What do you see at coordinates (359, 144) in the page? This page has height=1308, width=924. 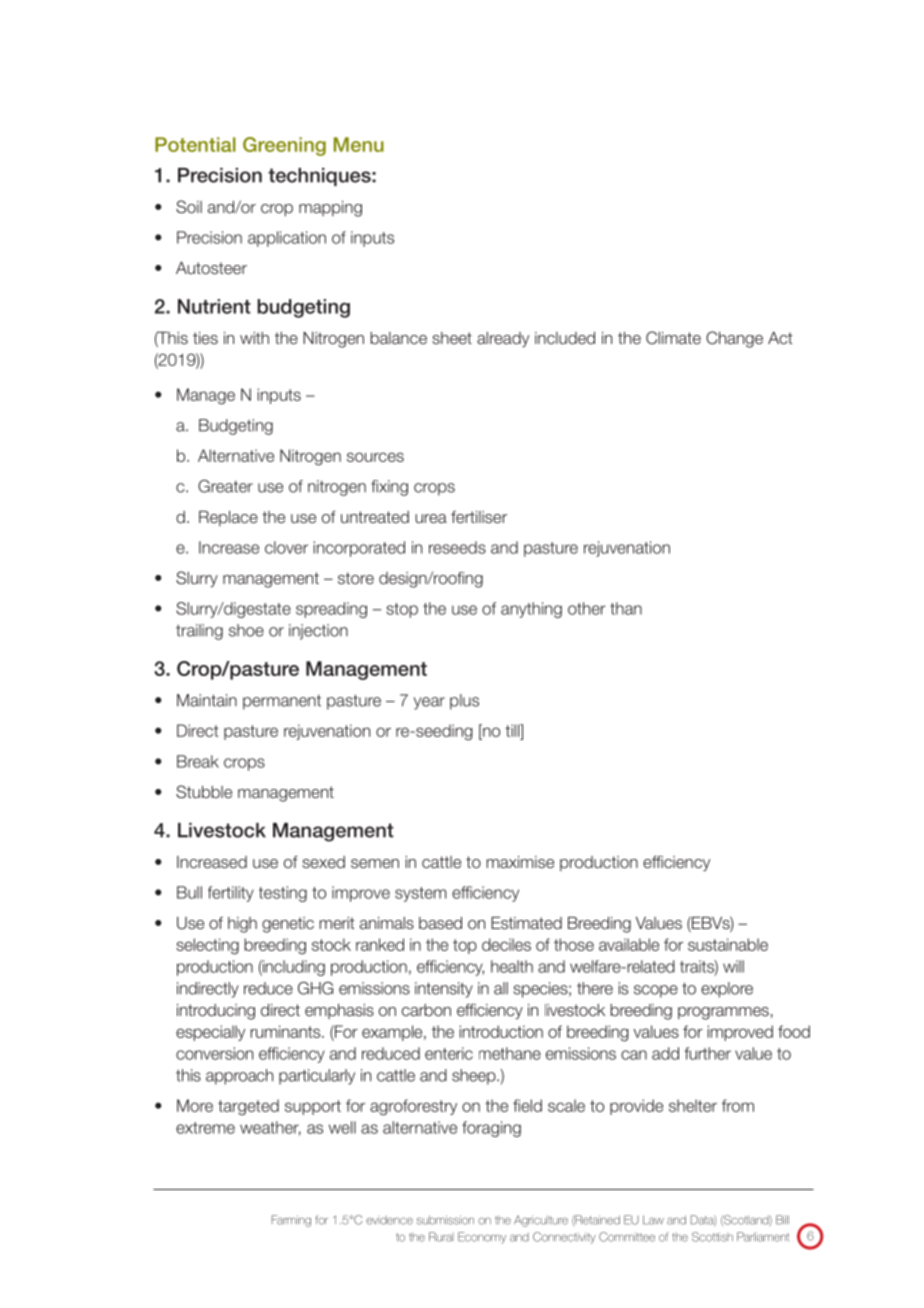 I see `Menu` at bounding box center [359, 144].
